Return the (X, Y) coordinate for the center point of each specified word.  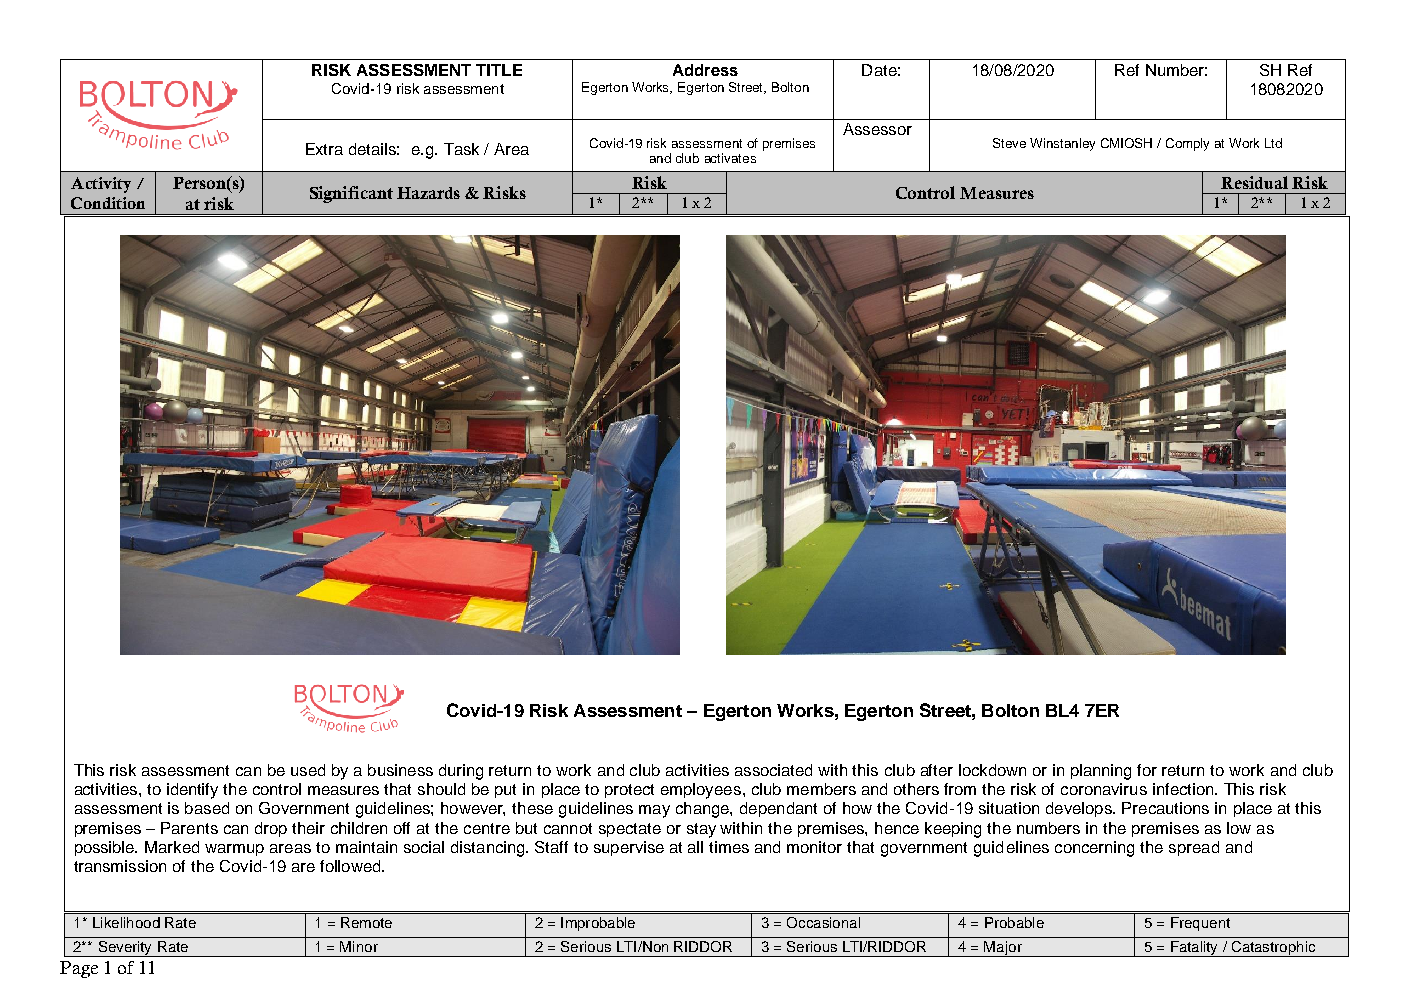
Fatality (1194, 949)
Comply (1187, 144)
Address (705, 70)
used (308, 770)
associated (773, 770)
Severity (125, 949)
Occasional (823, 922)
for (1147, 770)
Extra (324, 149)
